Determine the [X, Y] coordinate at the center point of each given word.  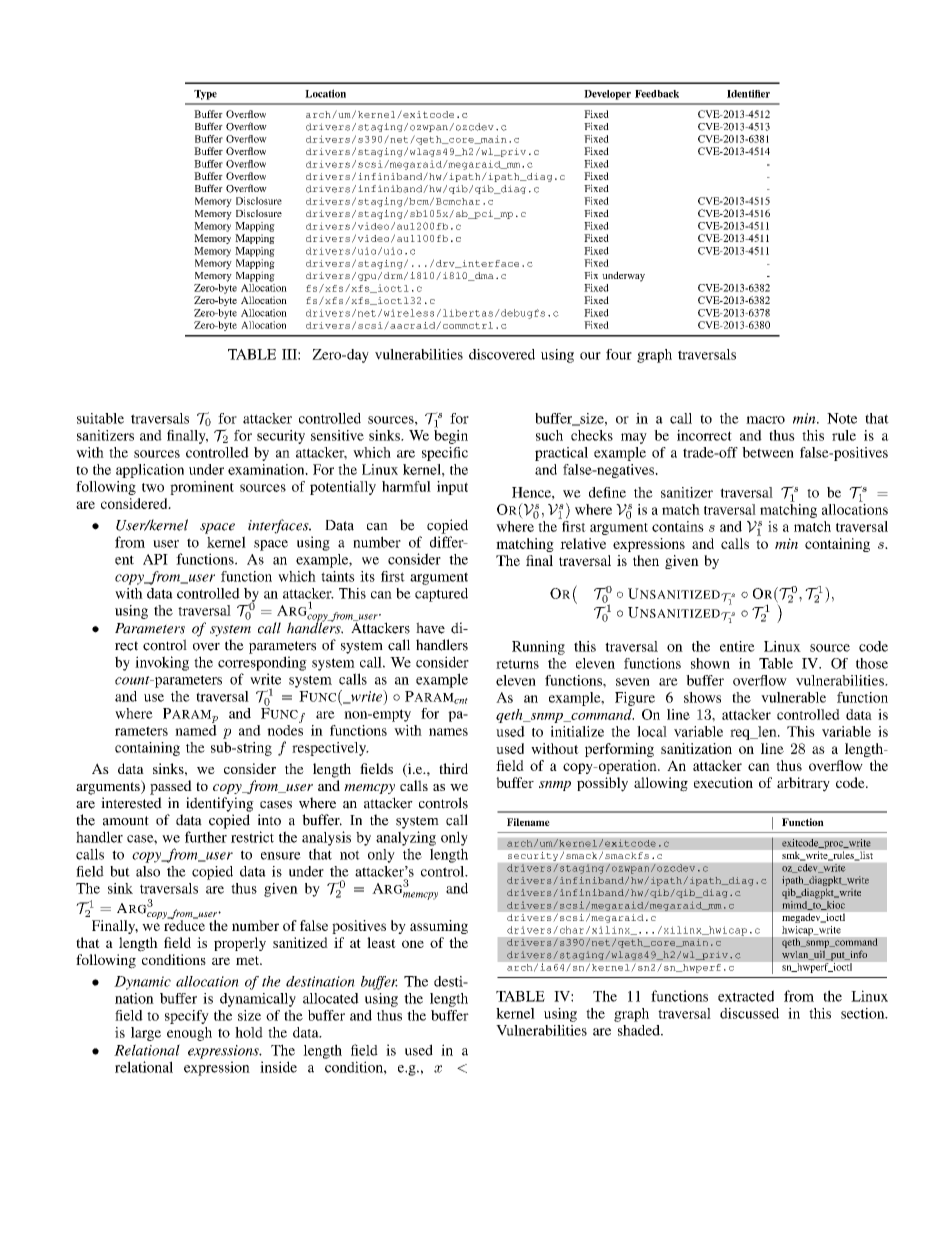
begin [451, 435]
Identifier [748, 94]
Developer [607, 95]
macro [765, 420]
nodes [285, 729]
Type [205, 95]
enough [189, 1034]
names [448, 732]
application [150, 471]
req [741, 734]
